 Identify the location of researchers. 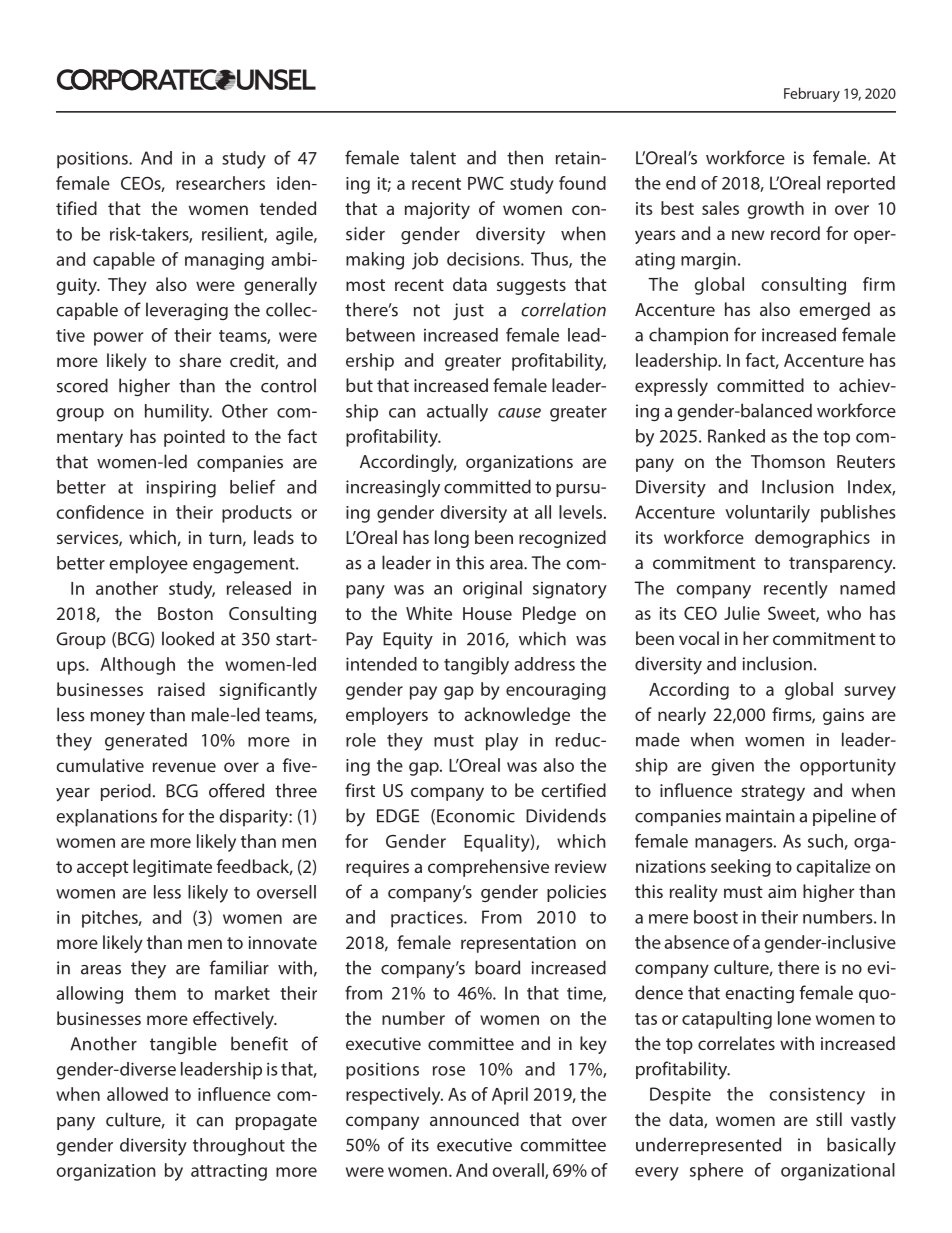
(220, 183).
